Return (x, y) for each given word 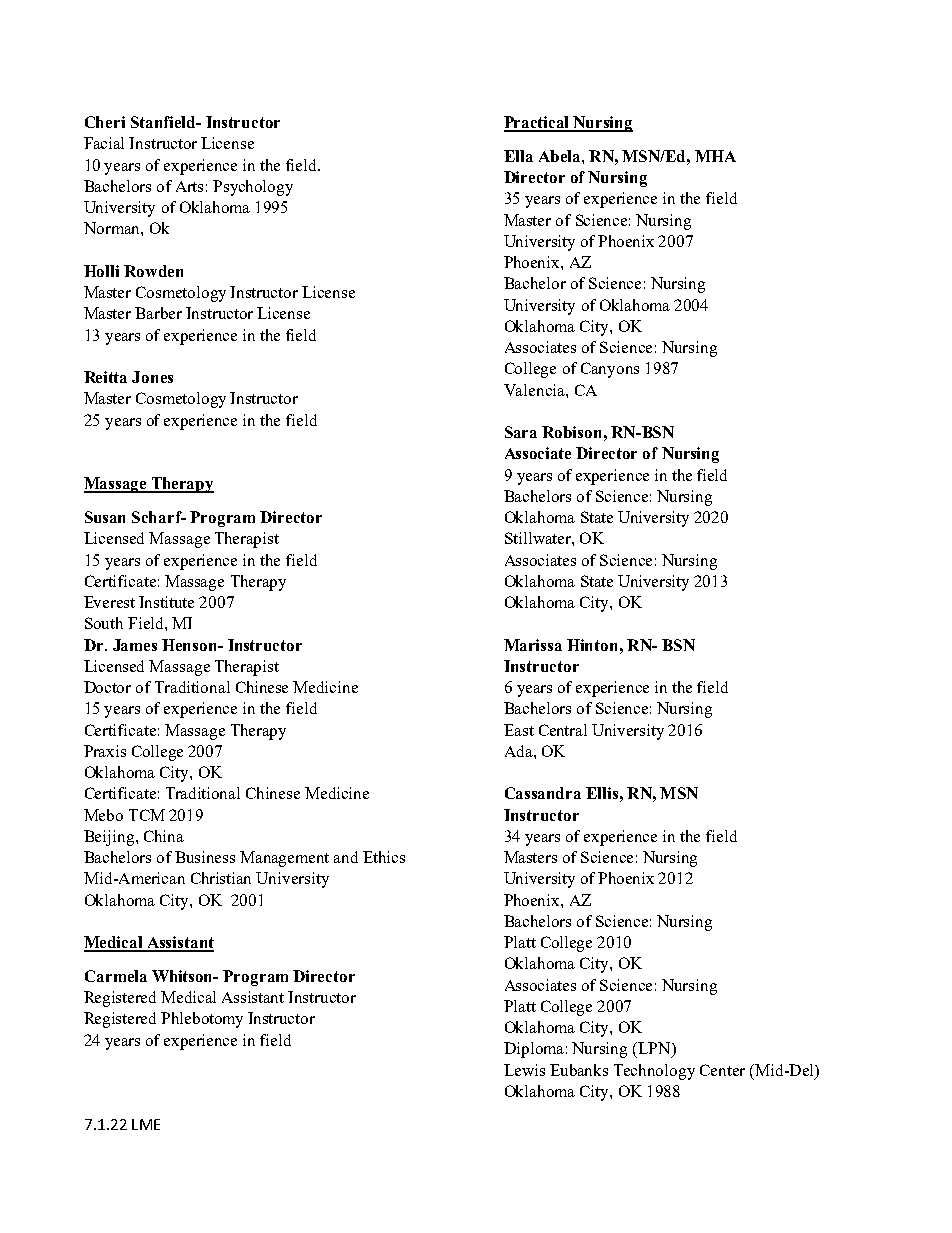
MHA (715, 156)
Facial (104, 143)
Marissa (533, 645)
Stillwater (539, 538)
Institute (166, 602)
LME (146, 1124)
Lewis (524, 1070)
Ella (518, 156)
